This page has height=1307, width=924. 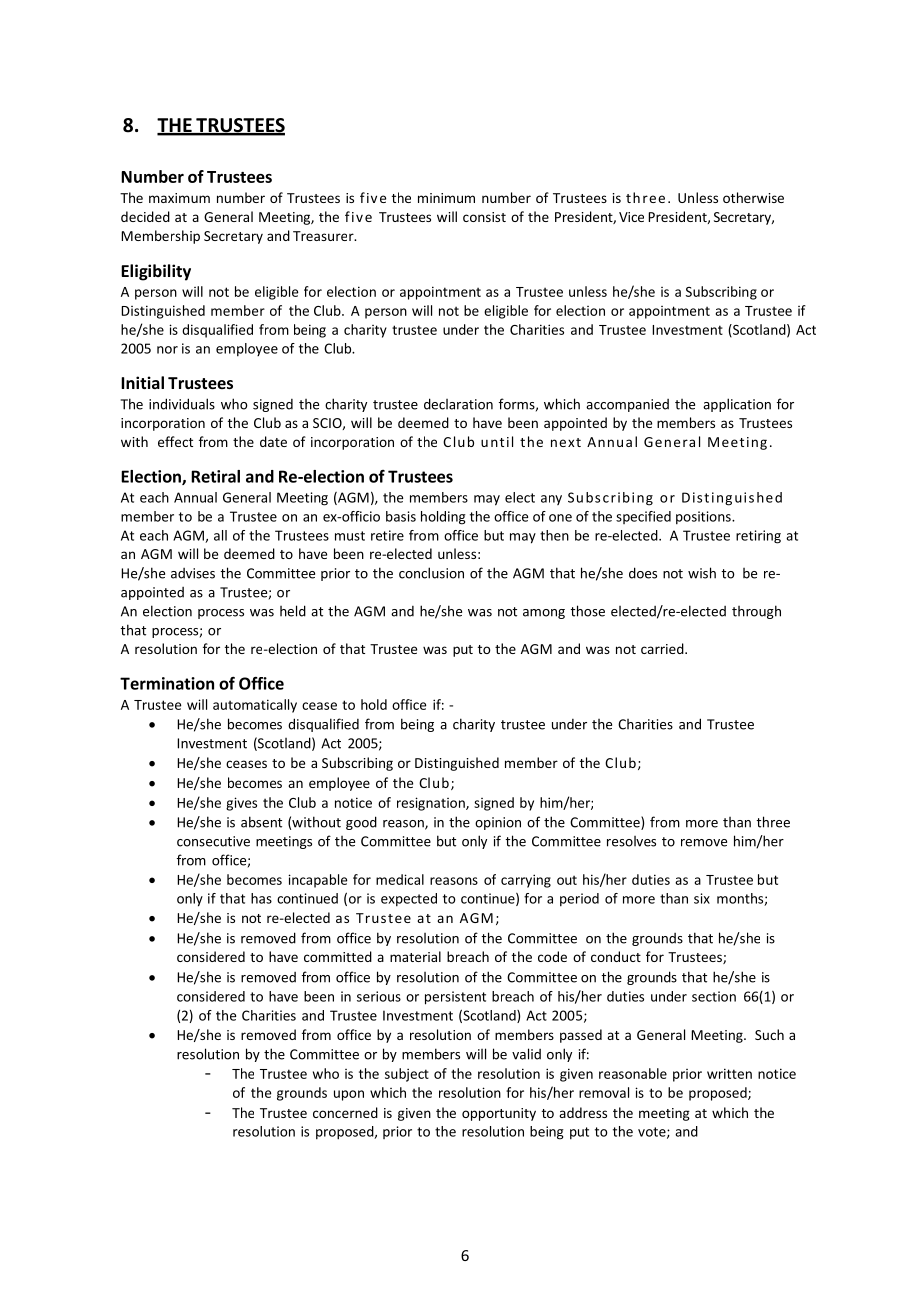 I want to click on gives, so click(x=241, y=804).
